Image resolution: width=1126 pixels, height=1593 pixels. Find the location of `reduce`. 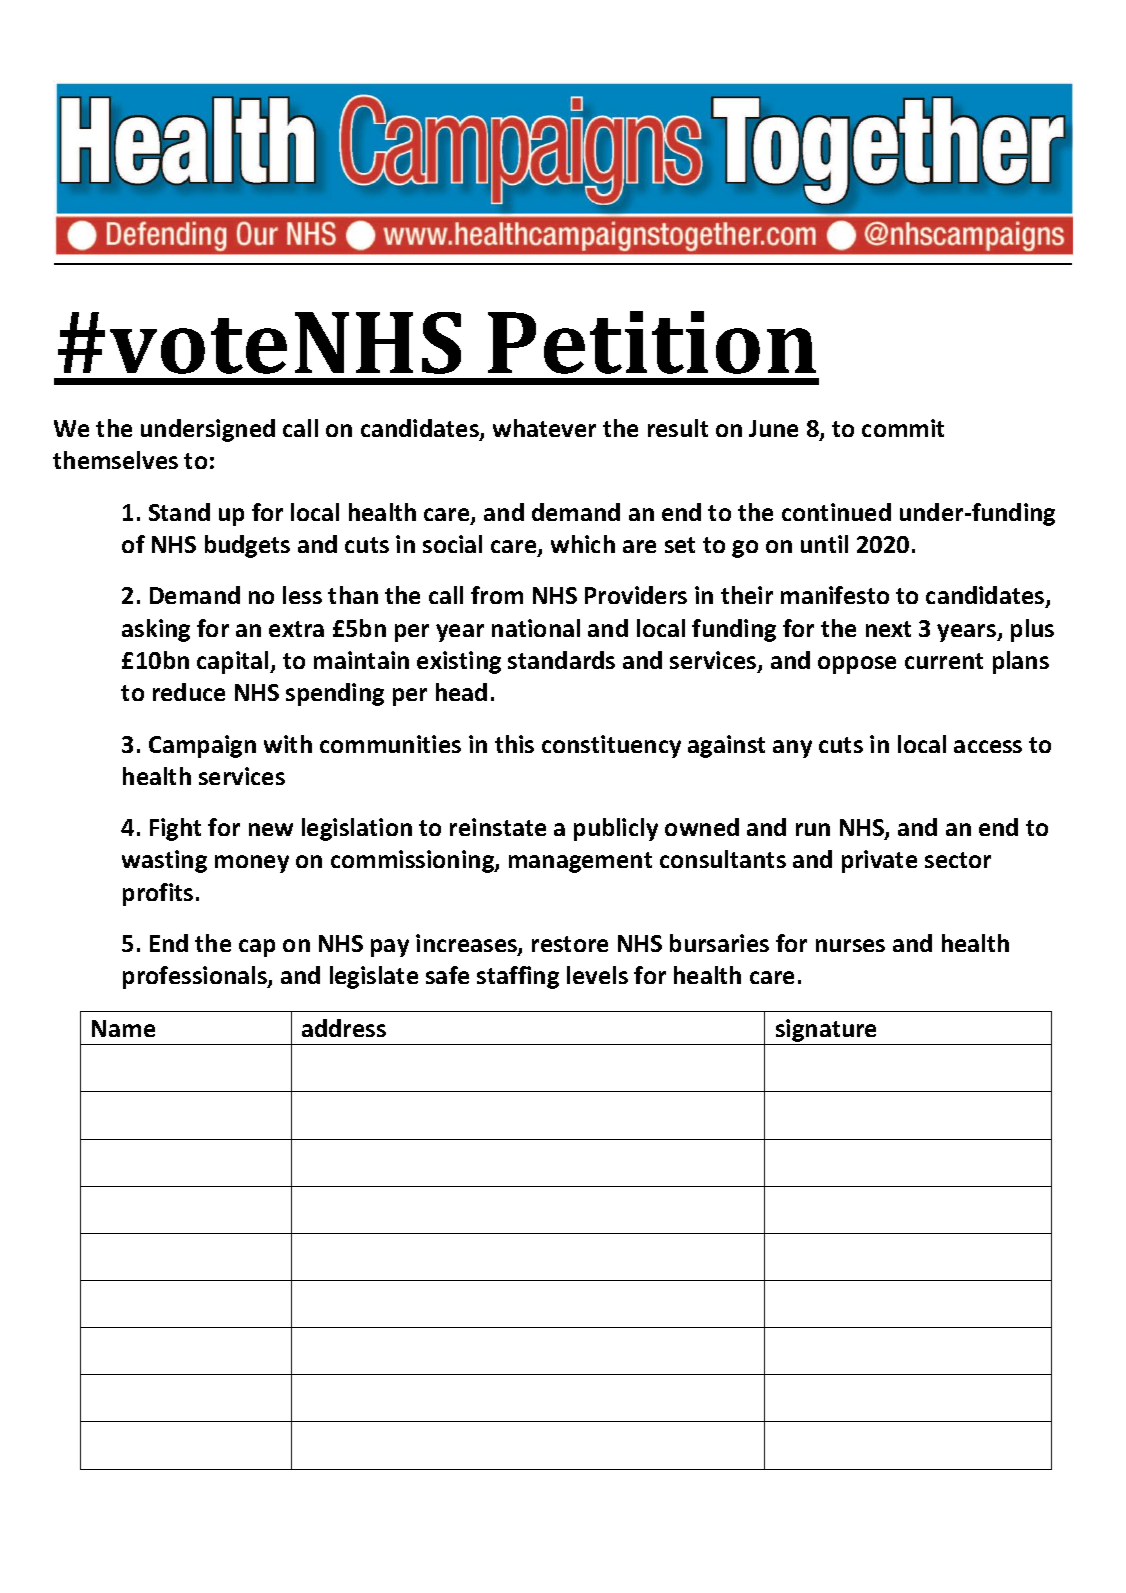

reduce is located at coordinates (189, 692).
